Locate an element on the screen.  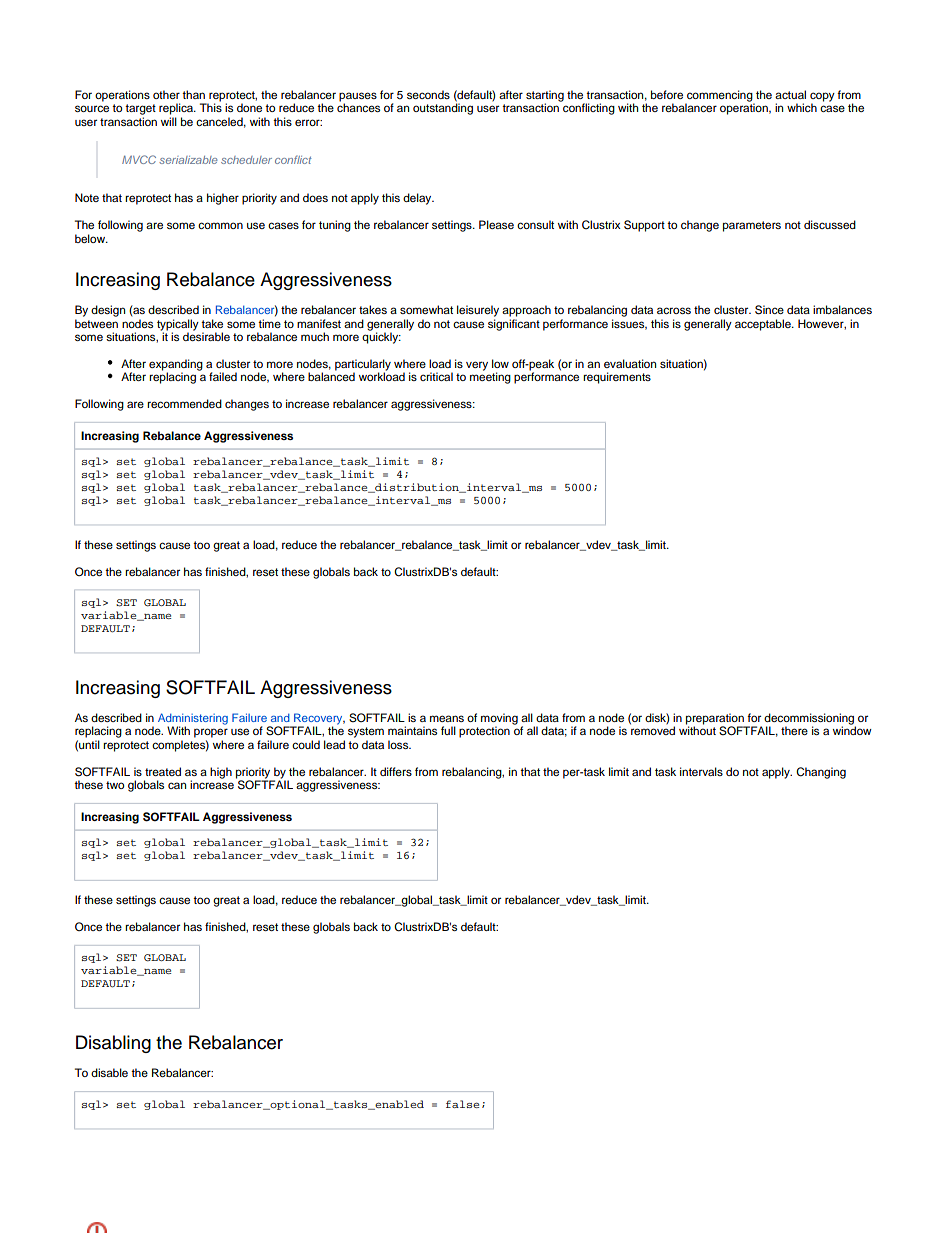
treated is located at coordinates (163, 771).
